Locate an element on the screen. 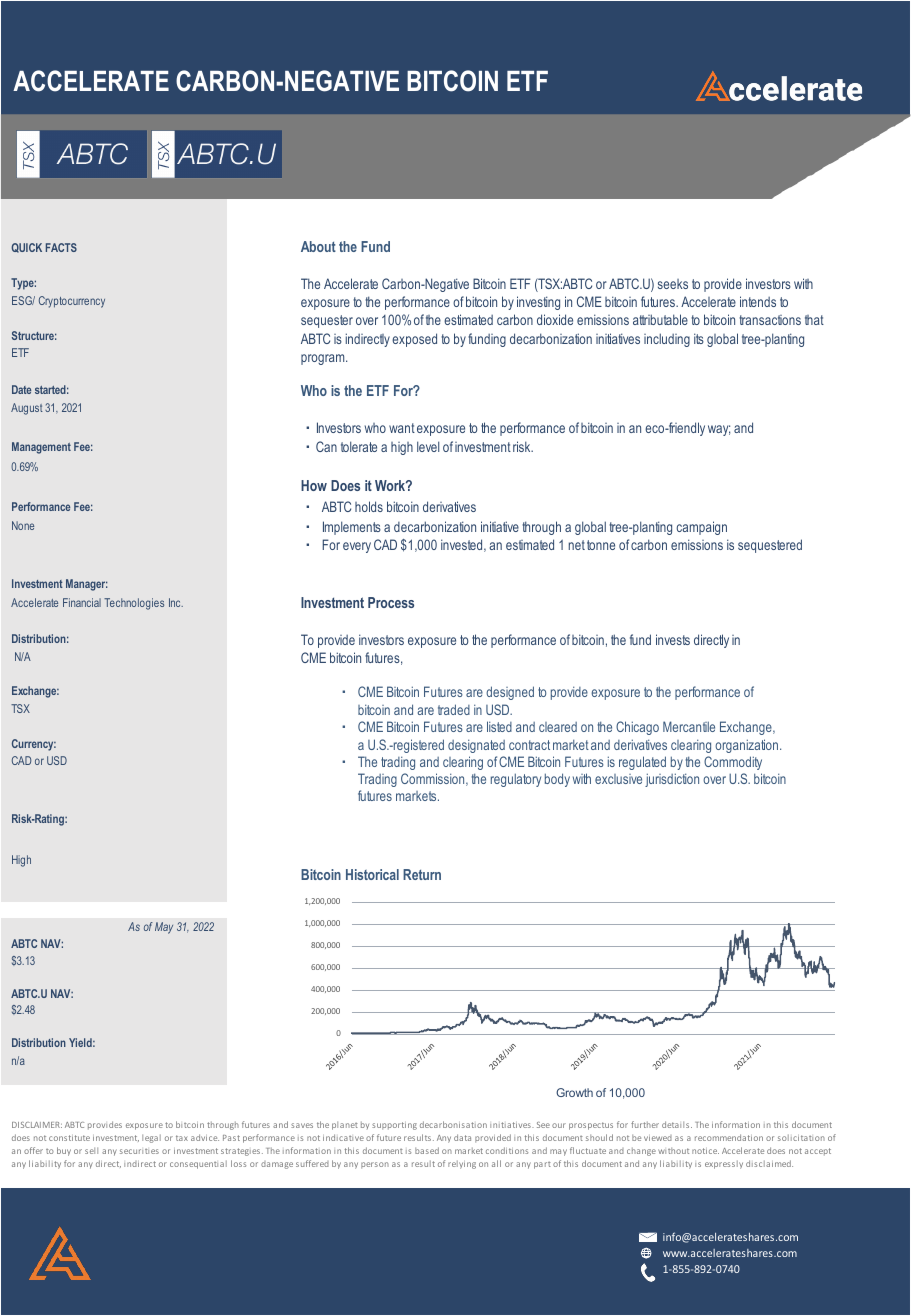 This screenshot has width=911, height=1316. Management is located at coordinates (41, 448).
